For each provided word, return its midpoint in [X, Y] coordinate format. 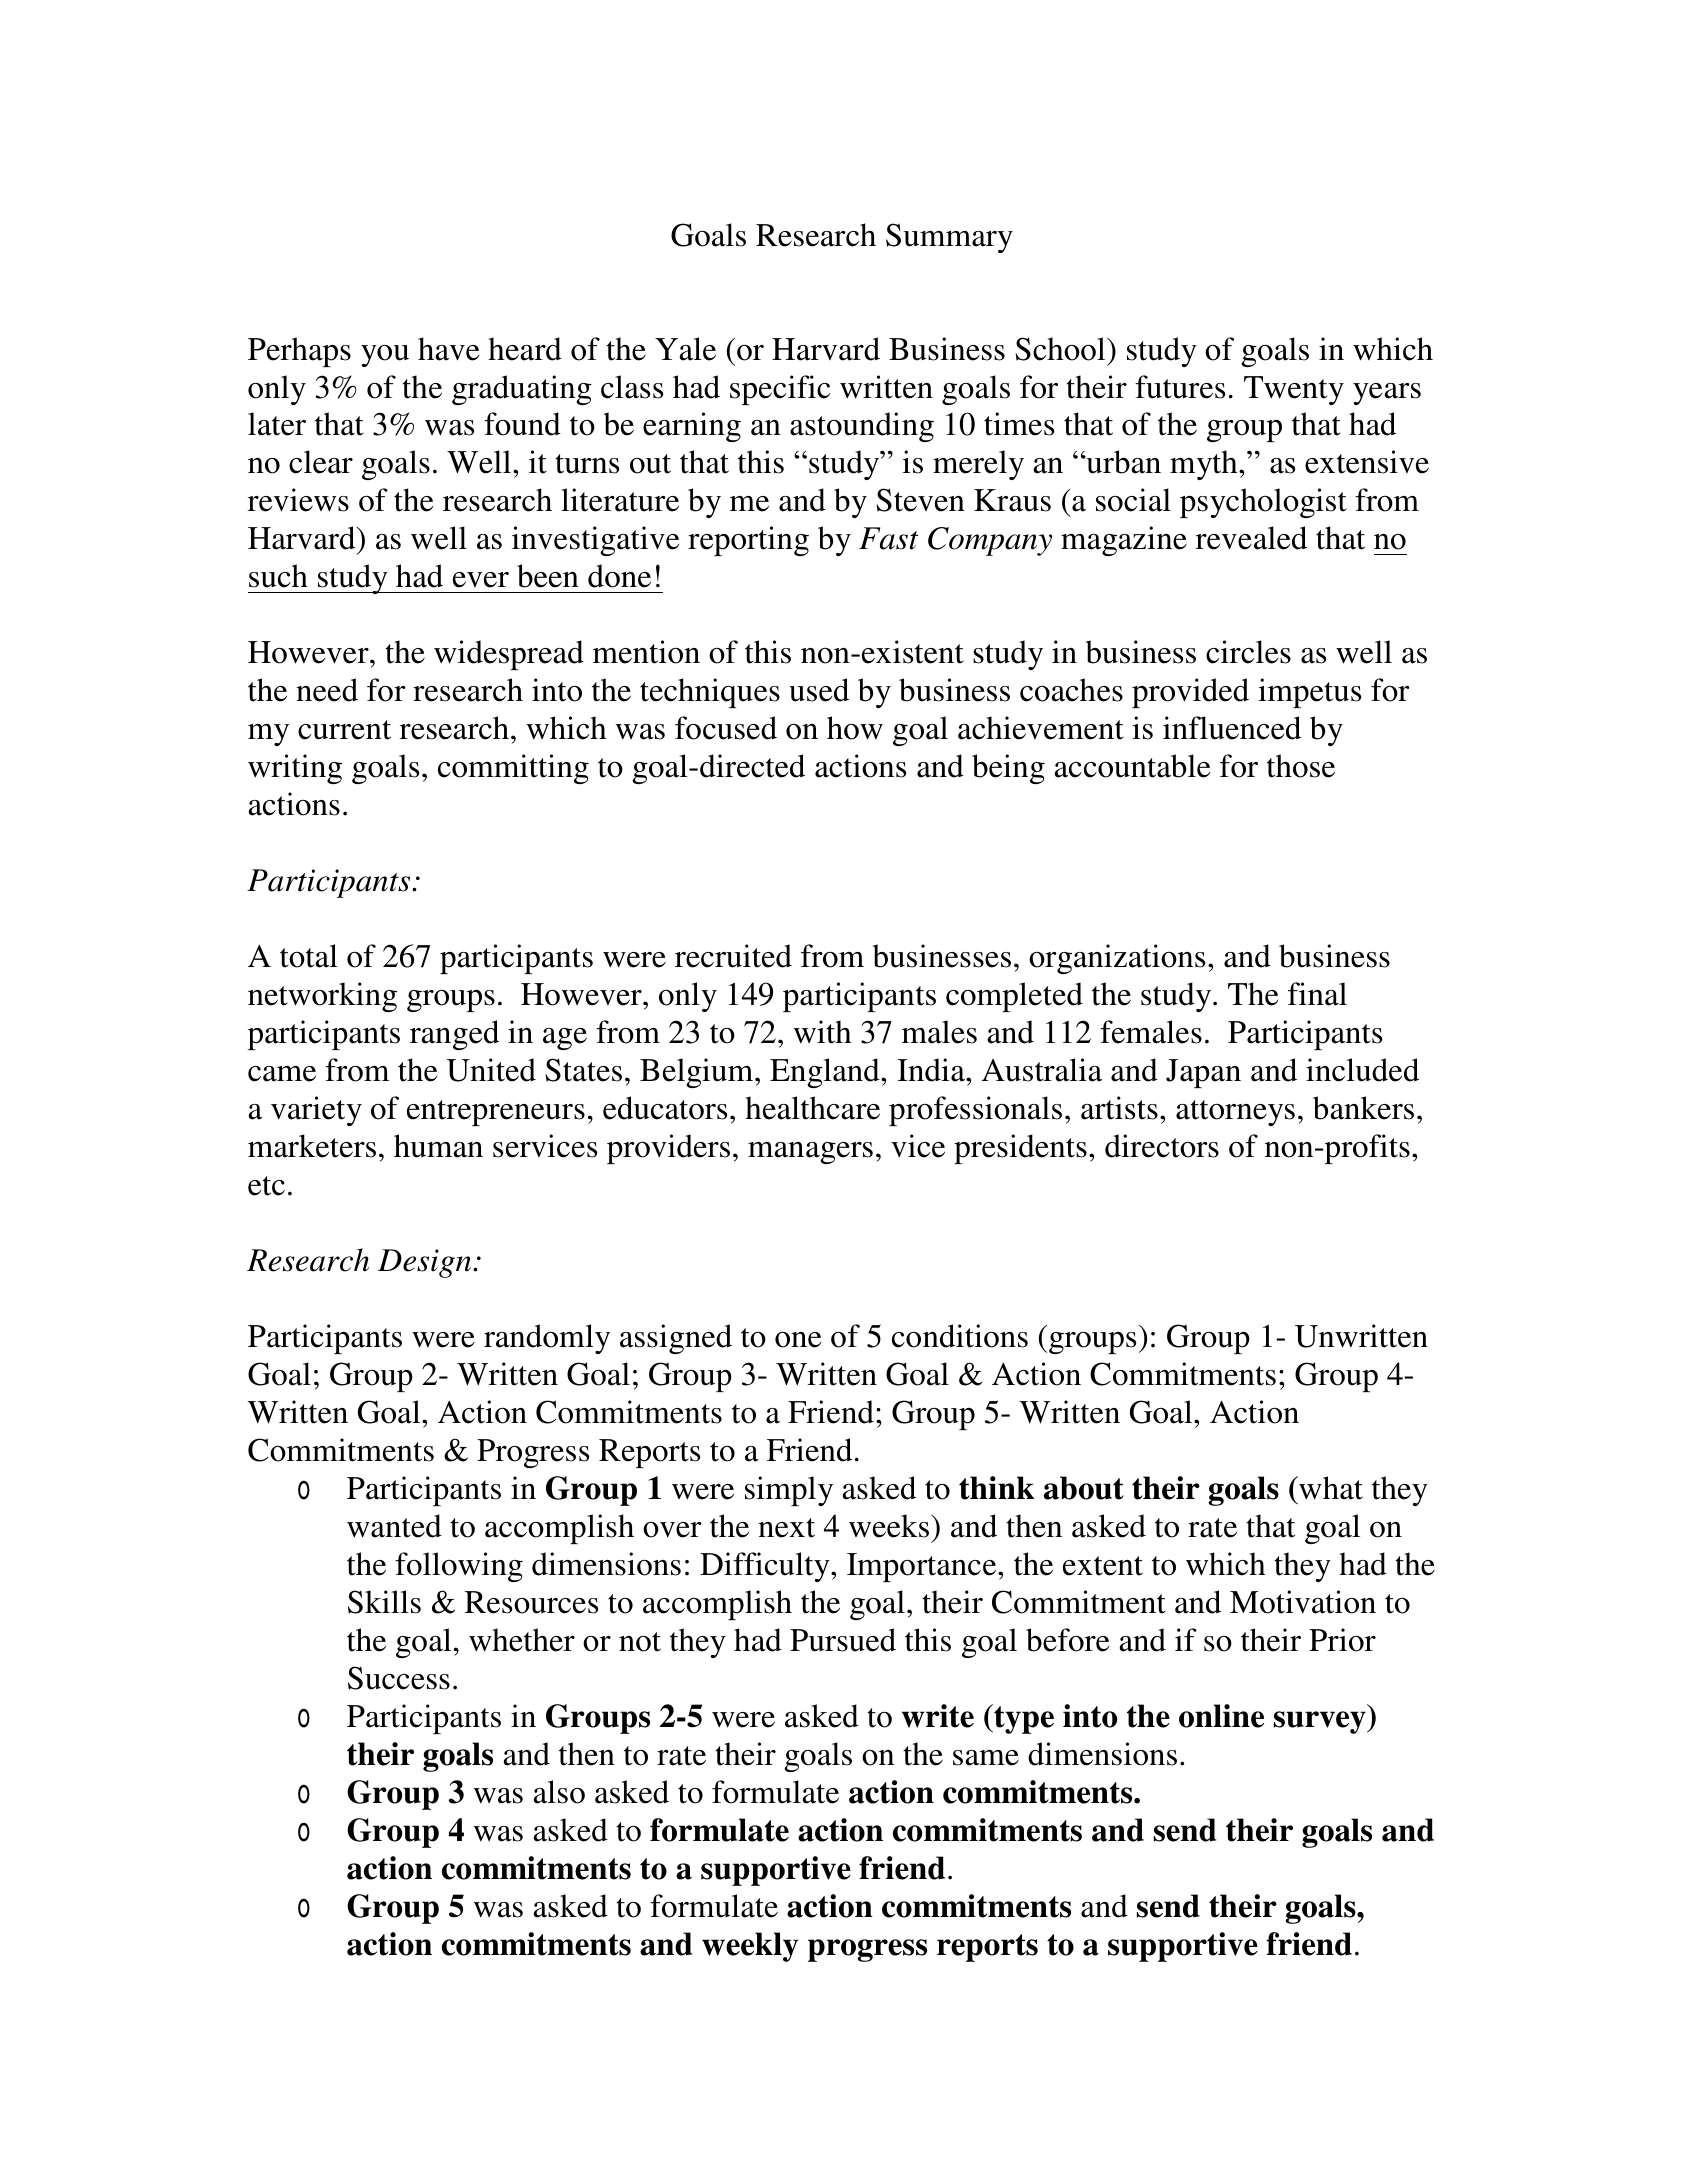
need [327, 690]
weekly [750, 1947]
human [438, 1146]
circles [1248, 652]
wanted [394, 1526]
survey [1321, 1722]
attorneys [1235, 1113]
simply [789, 1491]
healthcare [812, 1108]
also [559, 1792]
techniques [710, 693]
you [385, 356]
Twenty [1294, 390]
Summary [949, 238]
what [1330, 1488]
